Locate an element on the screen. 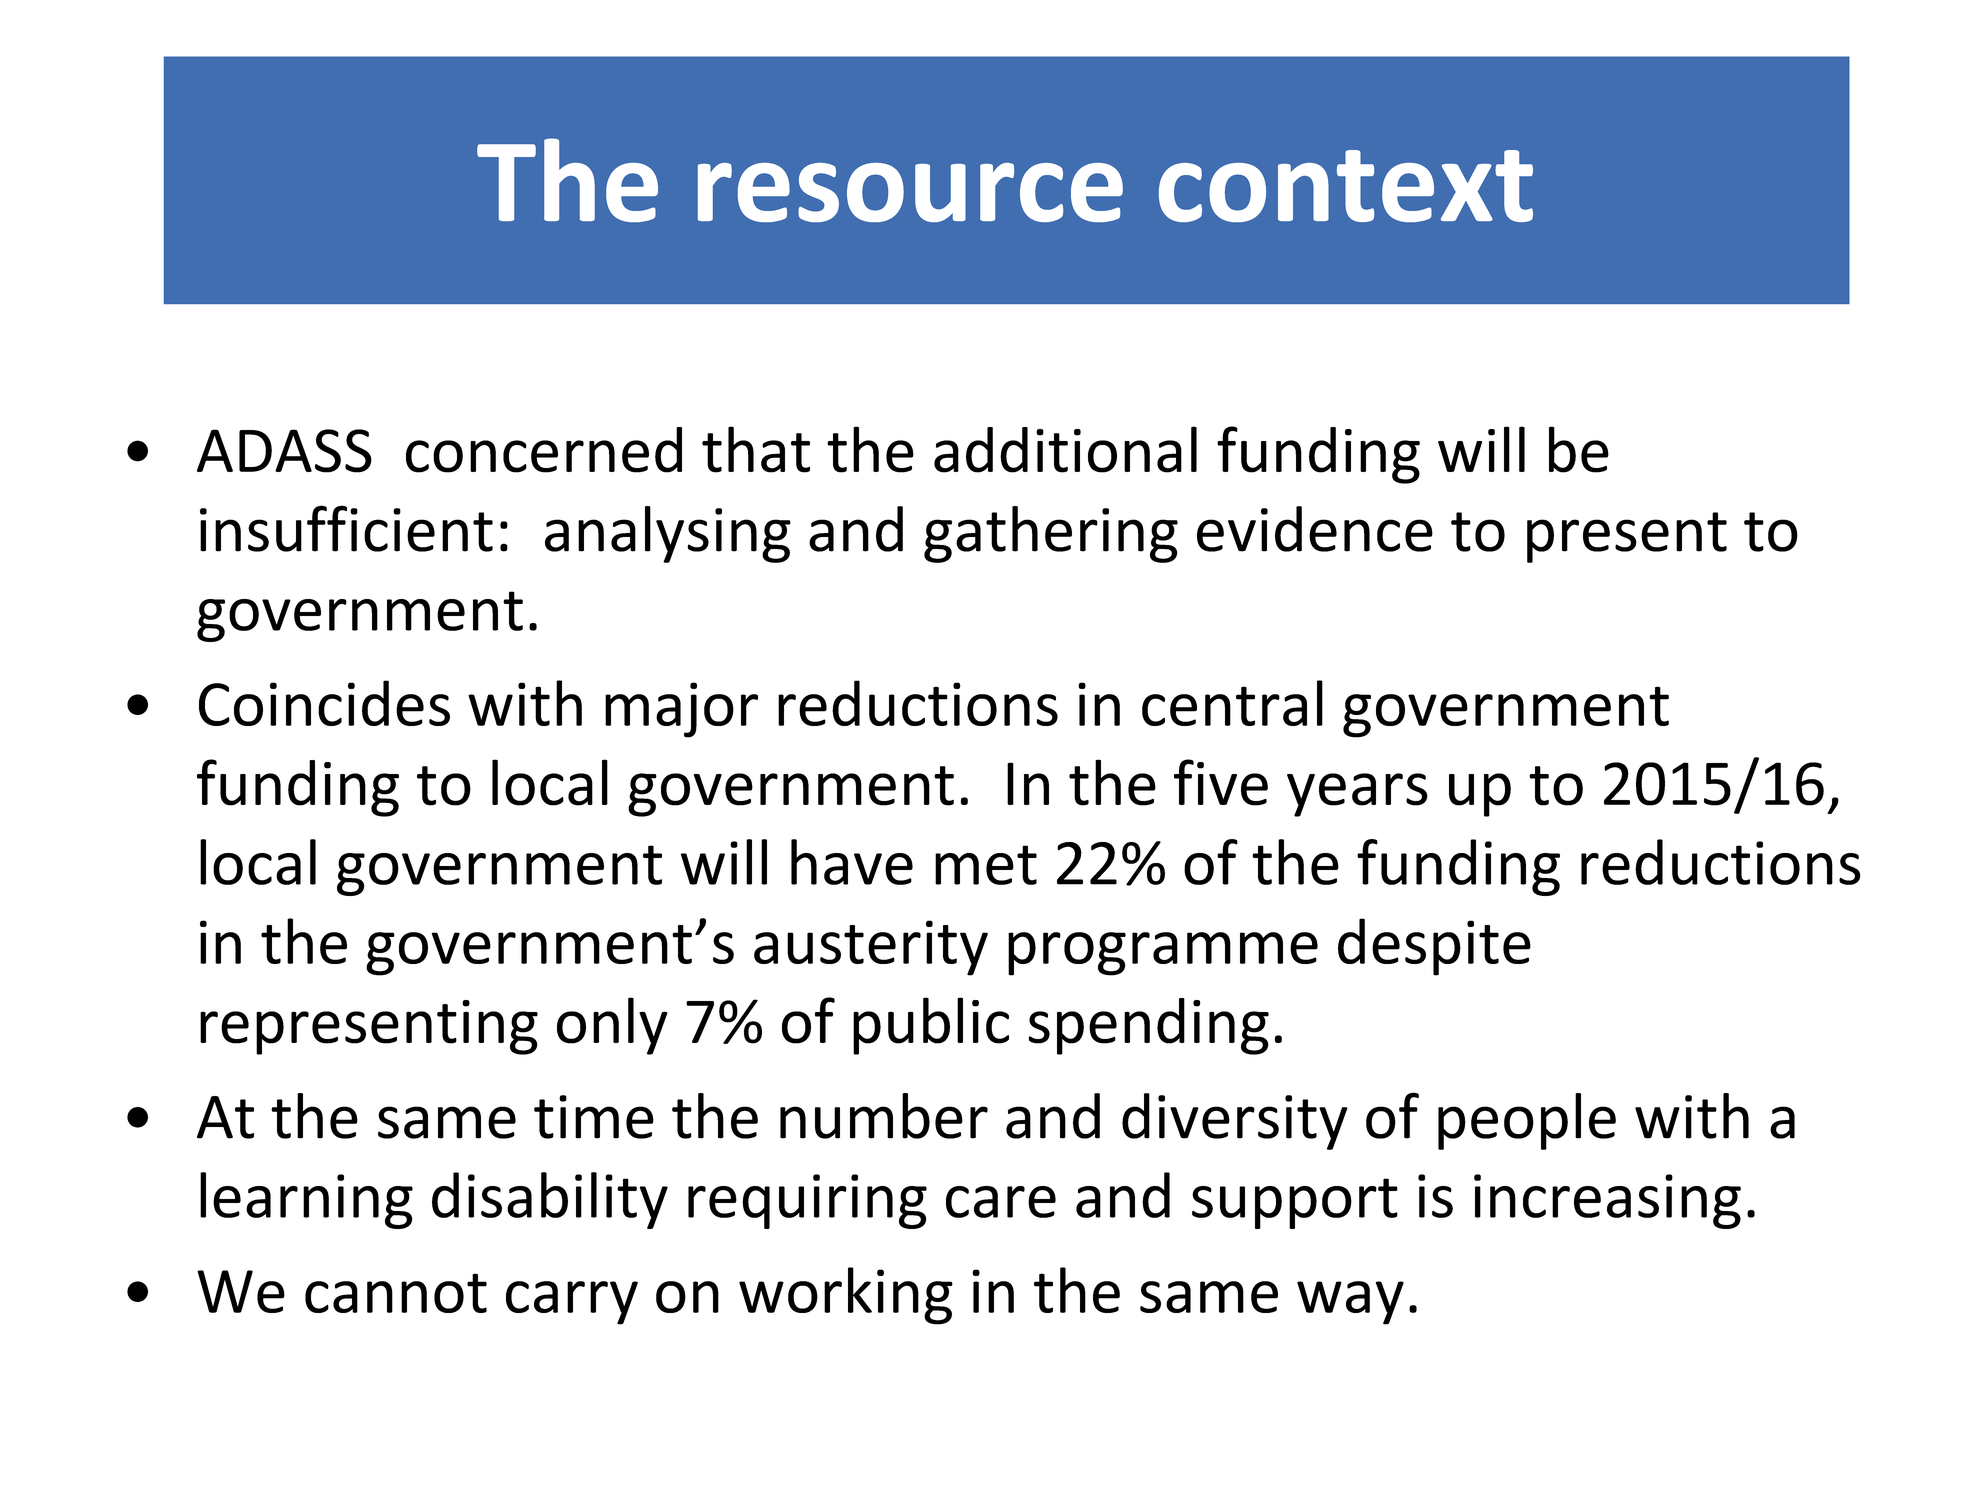 This screenshot has height=1487, width=1983. cannot is located at coordinates (396, 1293).
